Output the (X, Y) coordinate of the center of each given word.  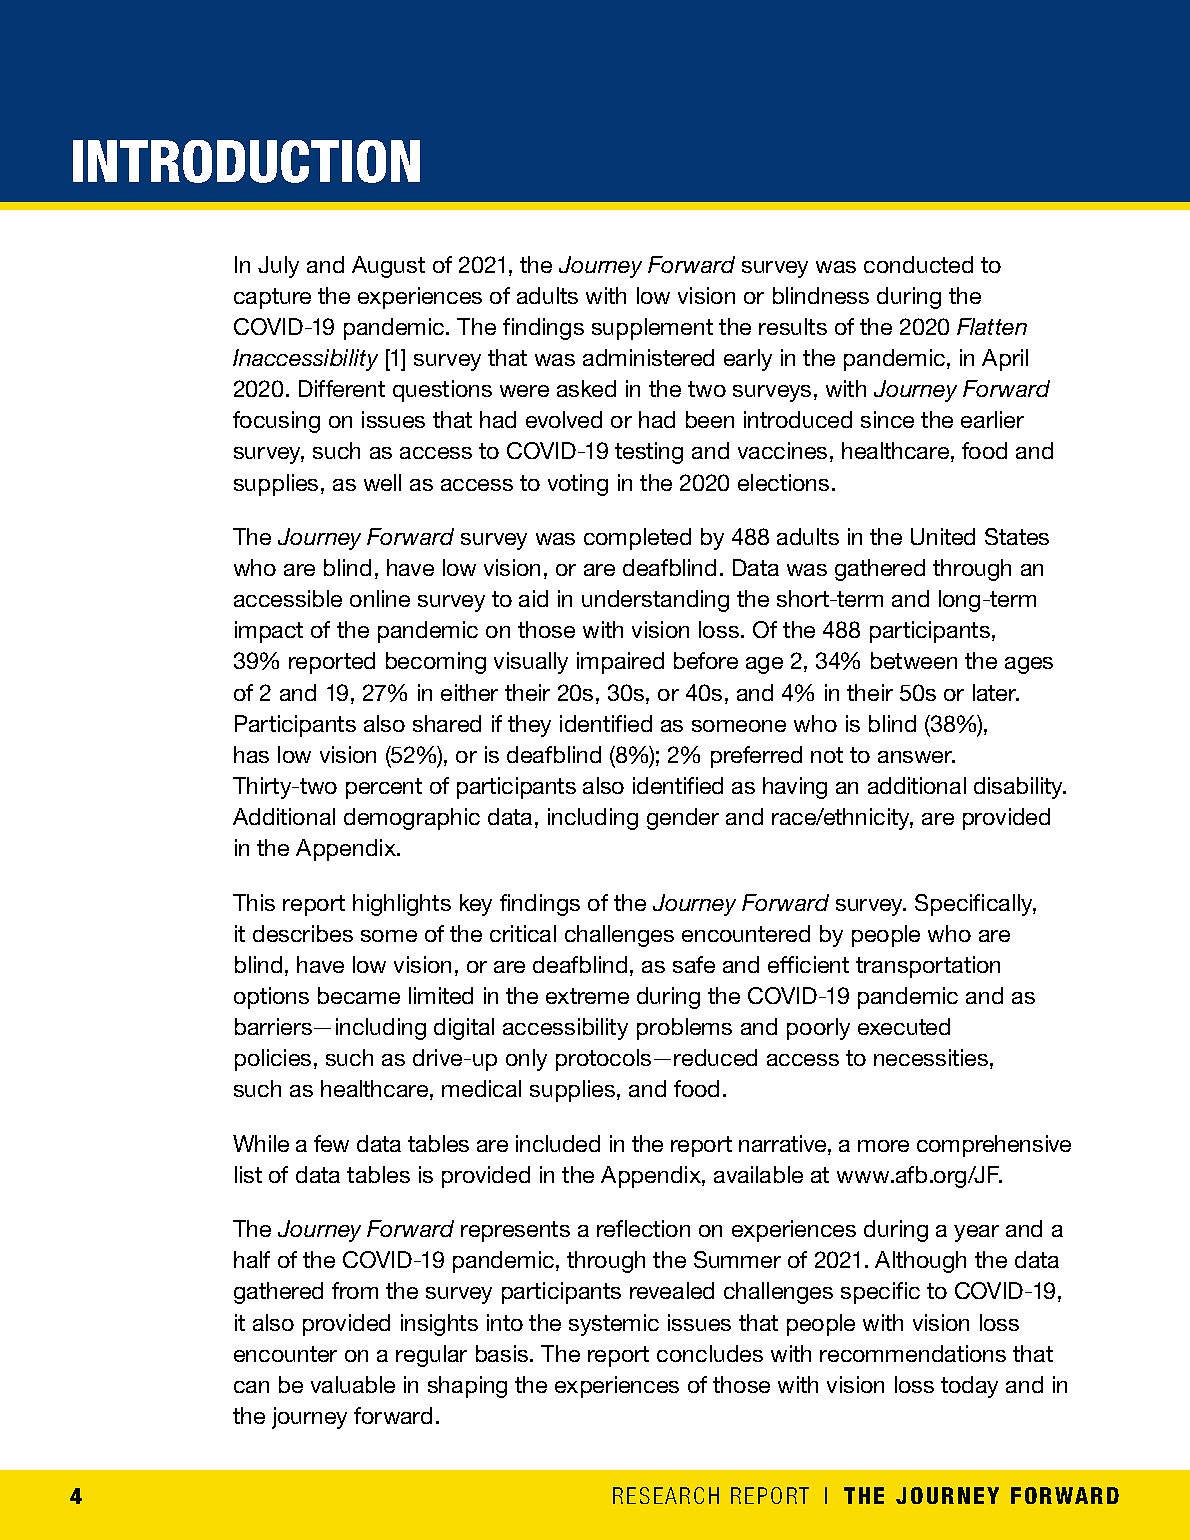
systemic (614, 1325)
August (388, 267)
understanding (655, 601)
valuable (353, 1384)
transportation (928, 967)
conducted (918, 264)
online (380, 598)
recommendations (913, 1353)
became (359, 995)
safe (694, 964)
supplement (652, 329)
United (943, 536)
